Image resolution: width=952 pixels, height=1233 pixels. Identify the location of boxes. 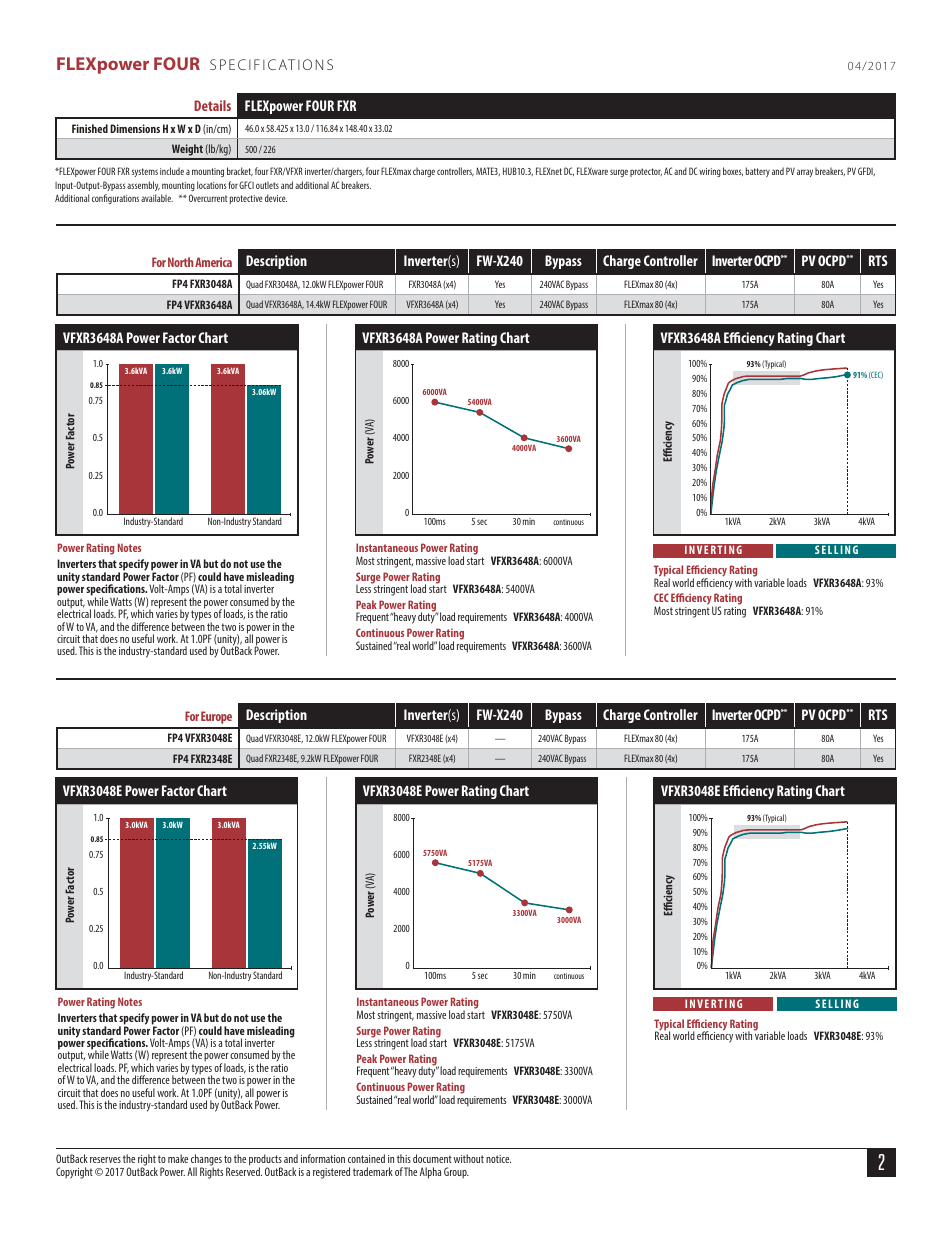
(733, 171).
